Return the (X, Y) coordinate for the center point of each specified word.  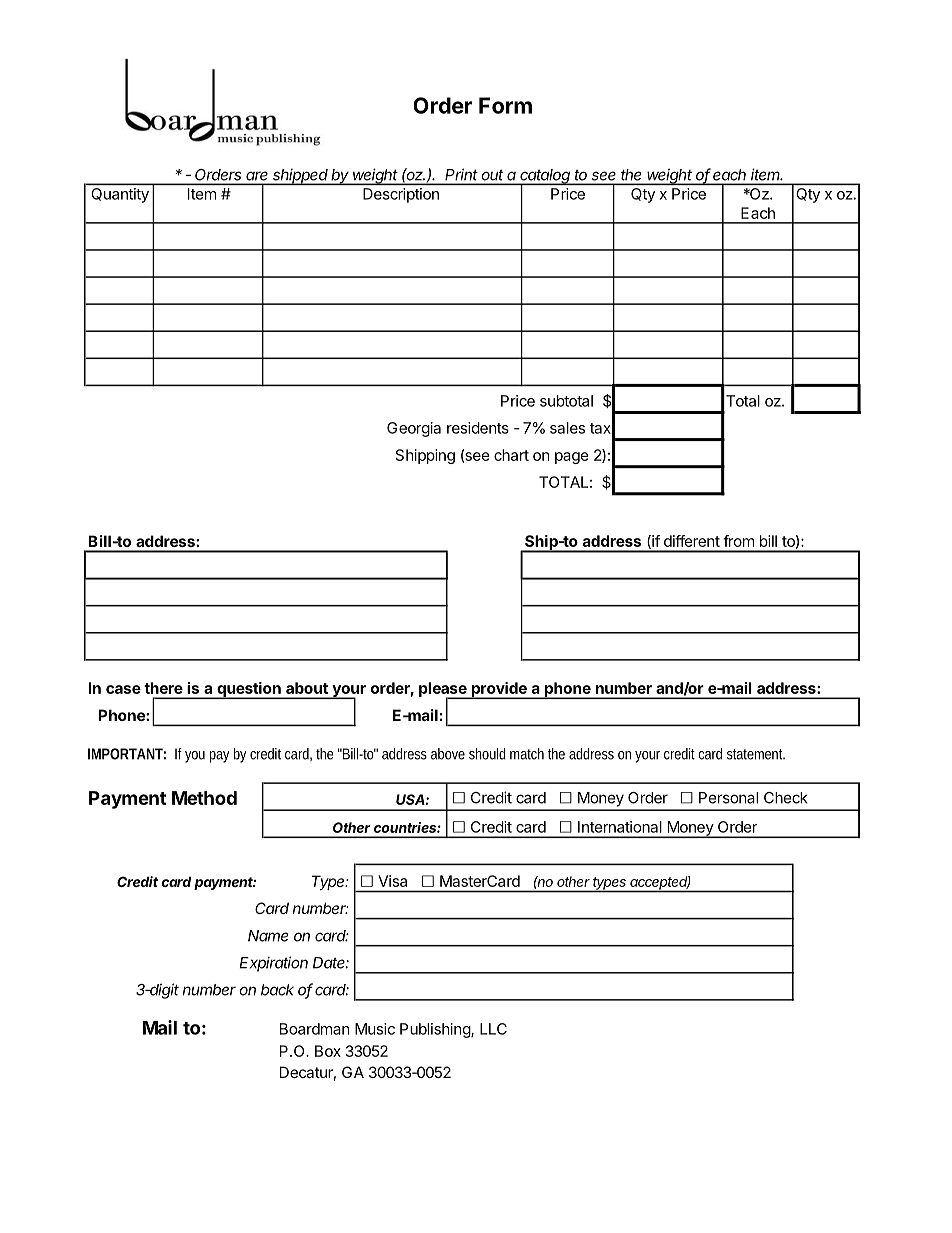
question (249, 690)
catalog (545, 177)
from (738, 541)
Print (461, 174)
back (277, 990)
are (257, 176)
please (444, 691)
